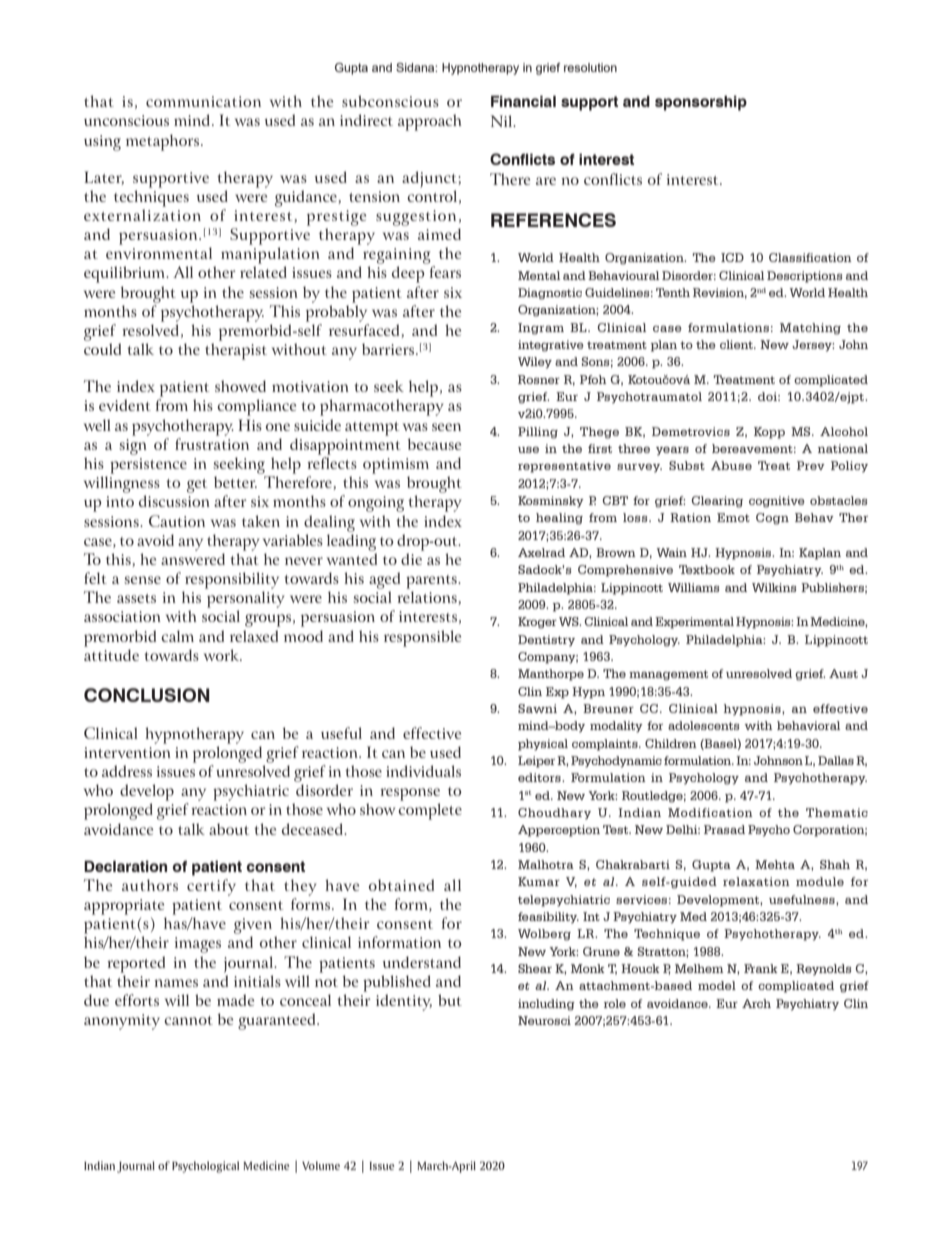 The height and width of the image is (1233, 952). I want to click on Neurosci, so click(544, 1020).
